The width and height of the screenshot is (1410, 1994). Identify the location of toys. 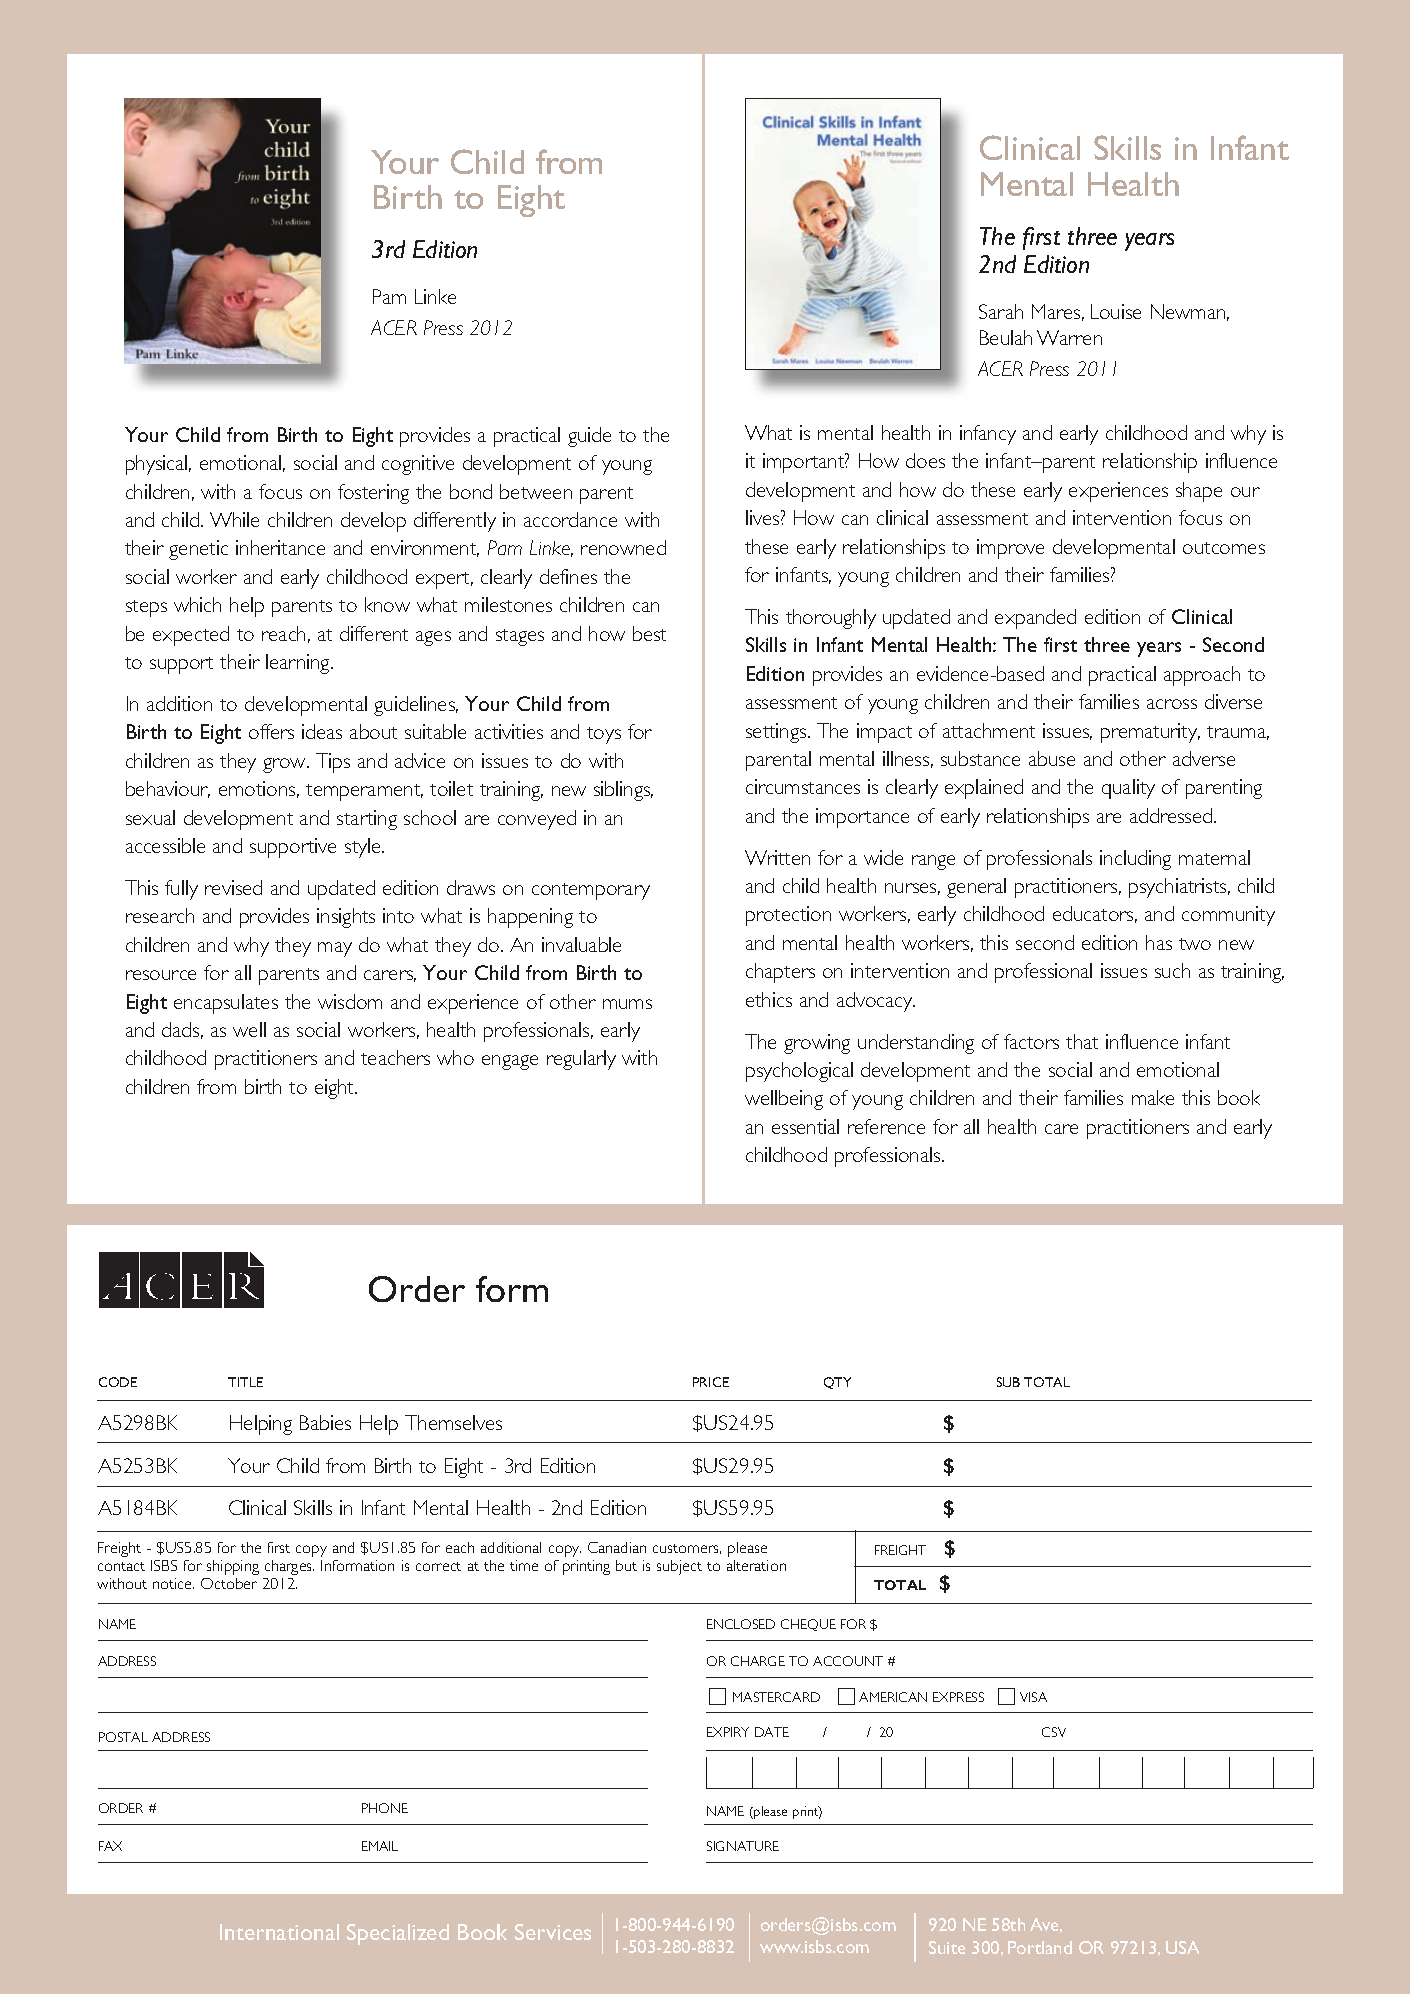
(604, 735).
